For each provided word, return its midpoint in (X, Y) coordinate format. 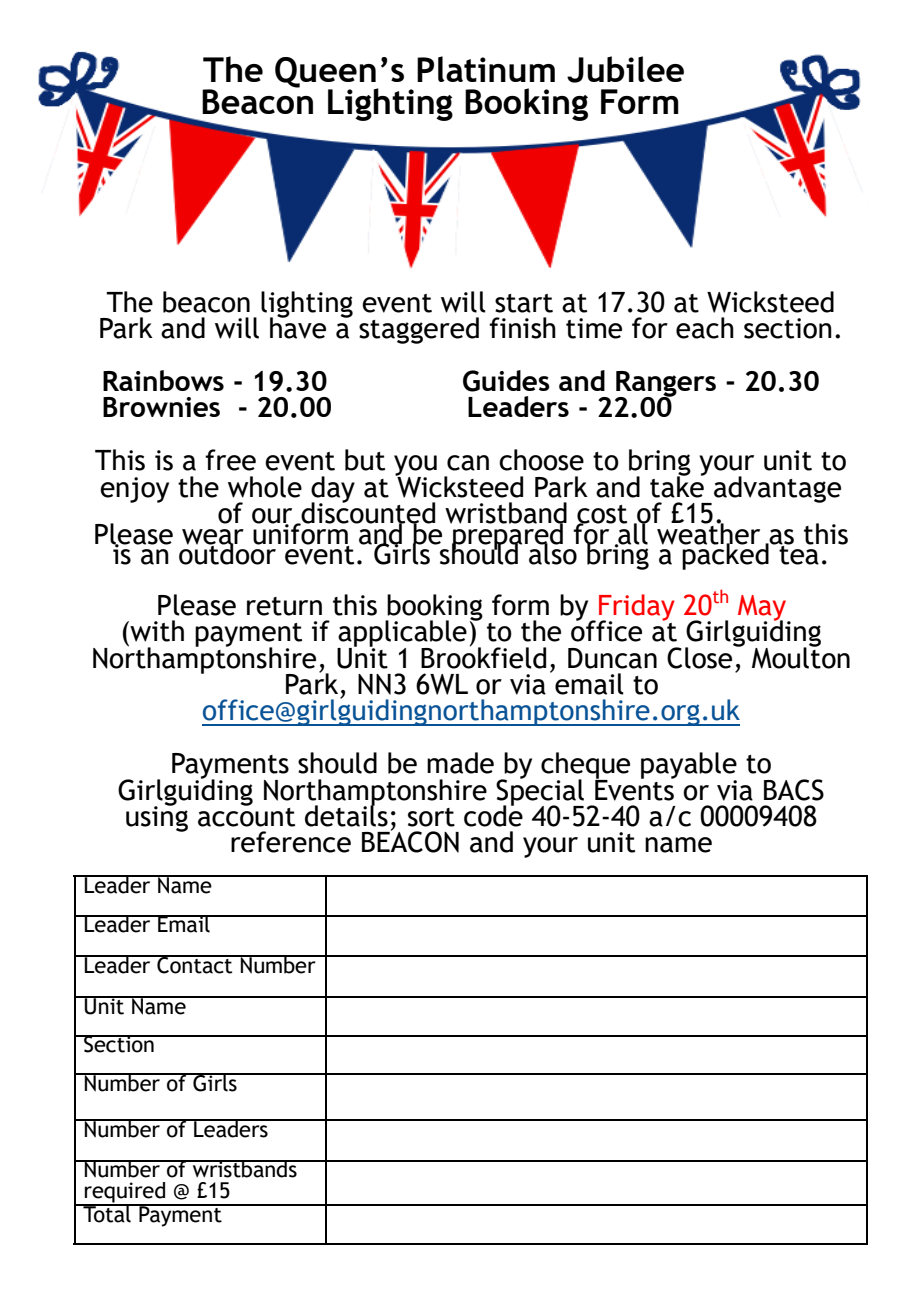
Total (107, 1213)
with (156, 631)
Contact (195, 964)
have (298, 327)
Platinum (486, 69)
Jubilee (625, 69)
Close (701, 657)
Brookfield (483, 657)
